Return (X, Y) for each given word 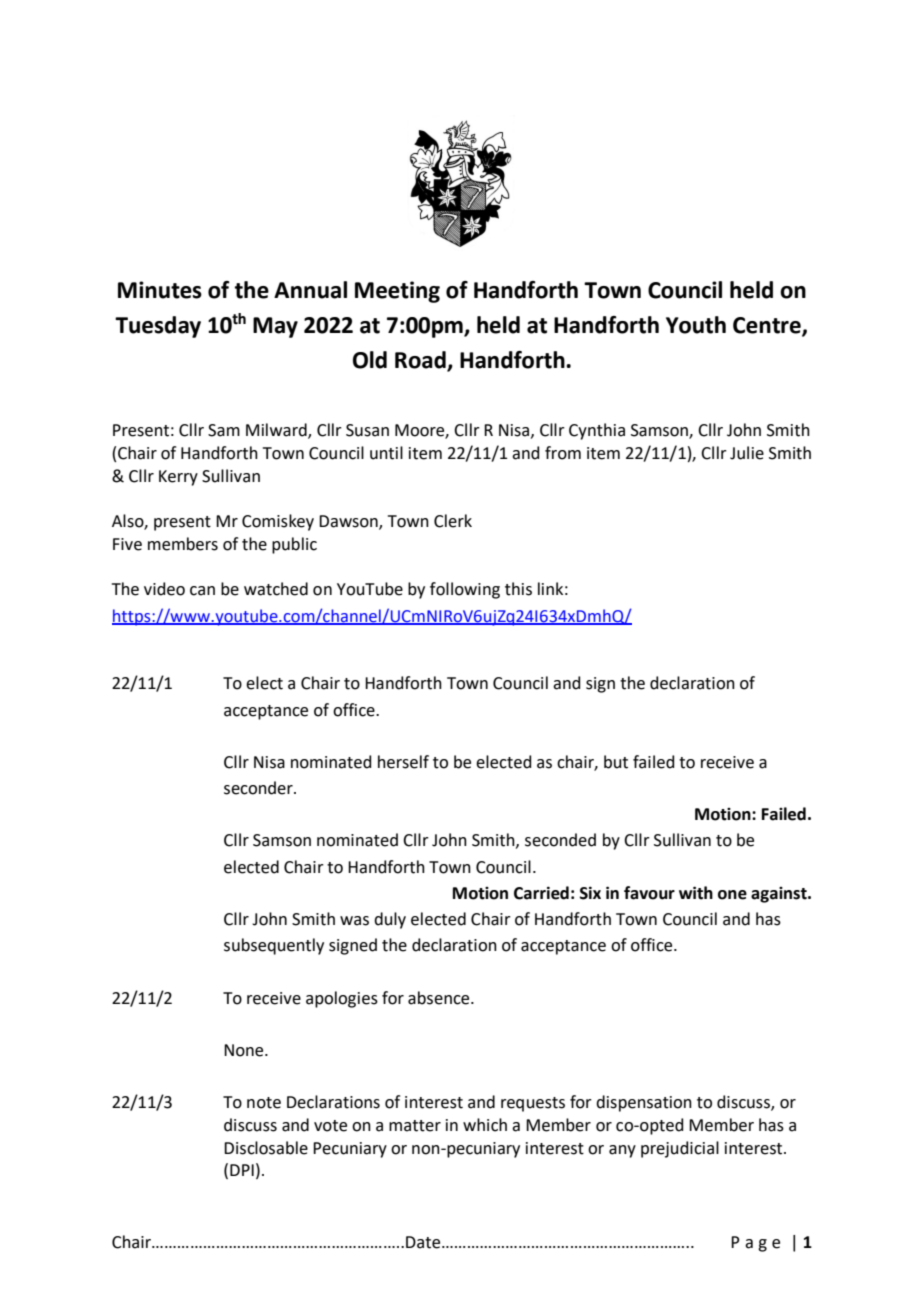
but (616, 762)
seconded (560, 840)
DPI (242, 1170)
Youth (696, 325)
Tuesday (158, 327)
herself (403, 762)
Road (420, 360)
